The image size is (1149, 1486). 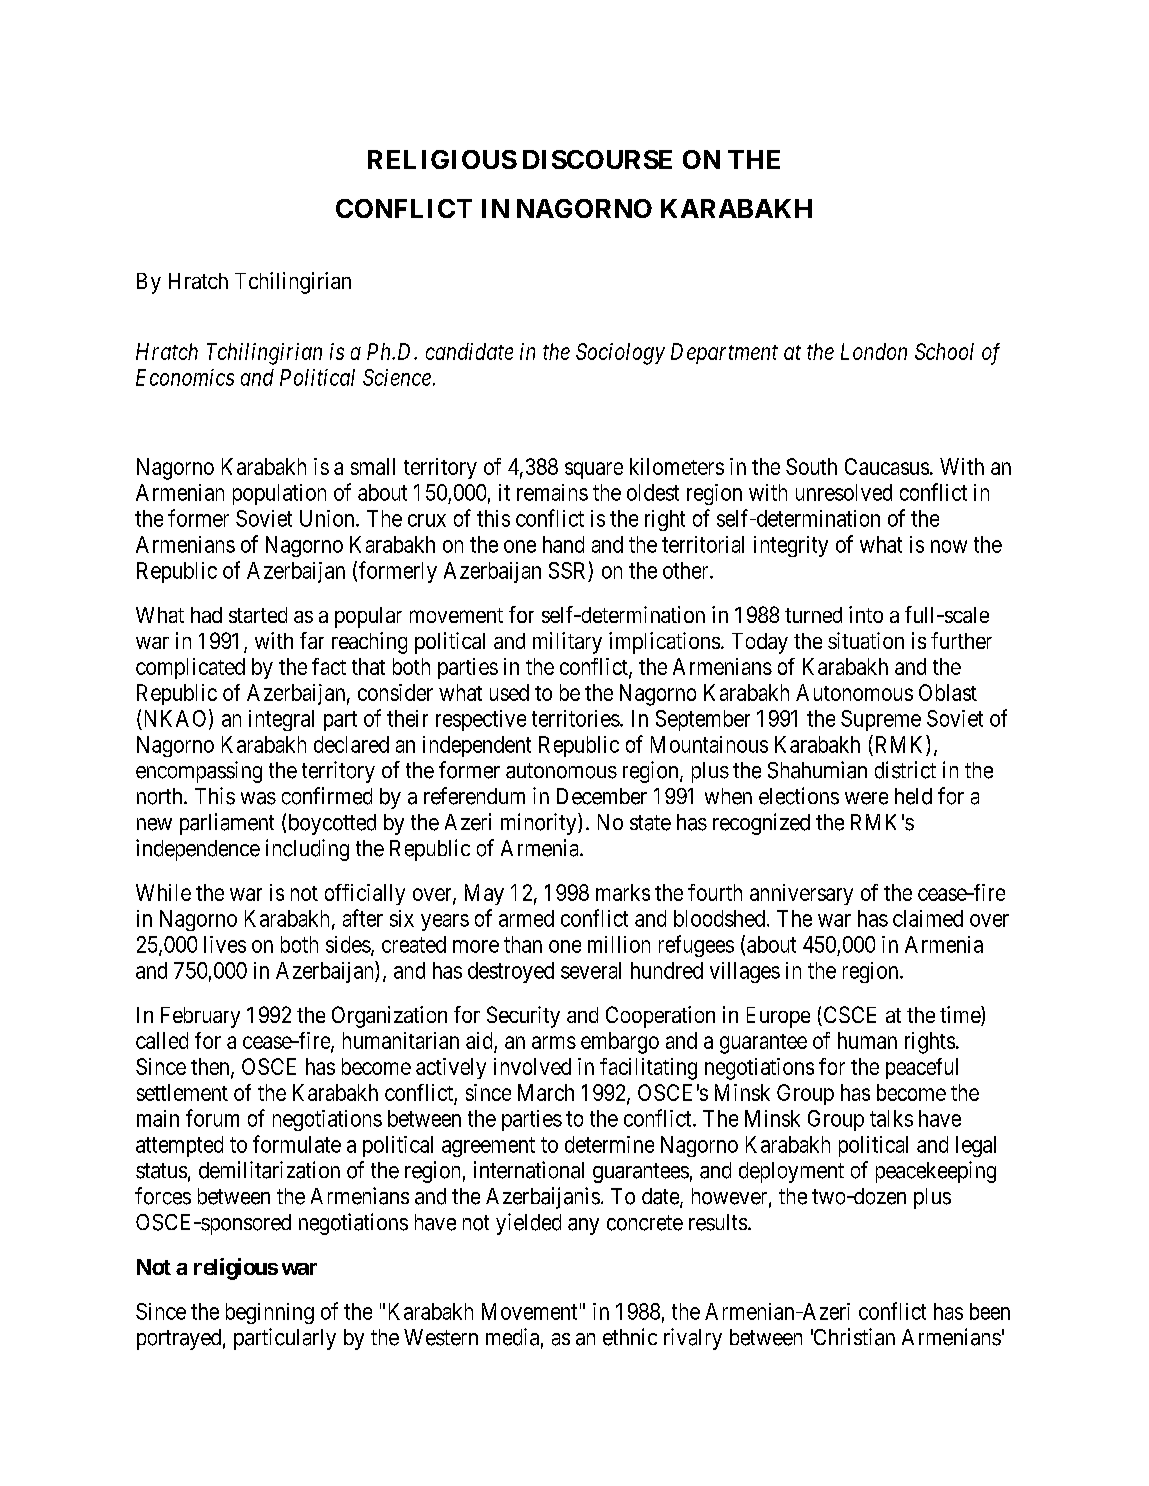 What do you see at coordinates (597, 159) in the screenshot?
I see `DISCOURSE` at bounding box center [597, 159].
